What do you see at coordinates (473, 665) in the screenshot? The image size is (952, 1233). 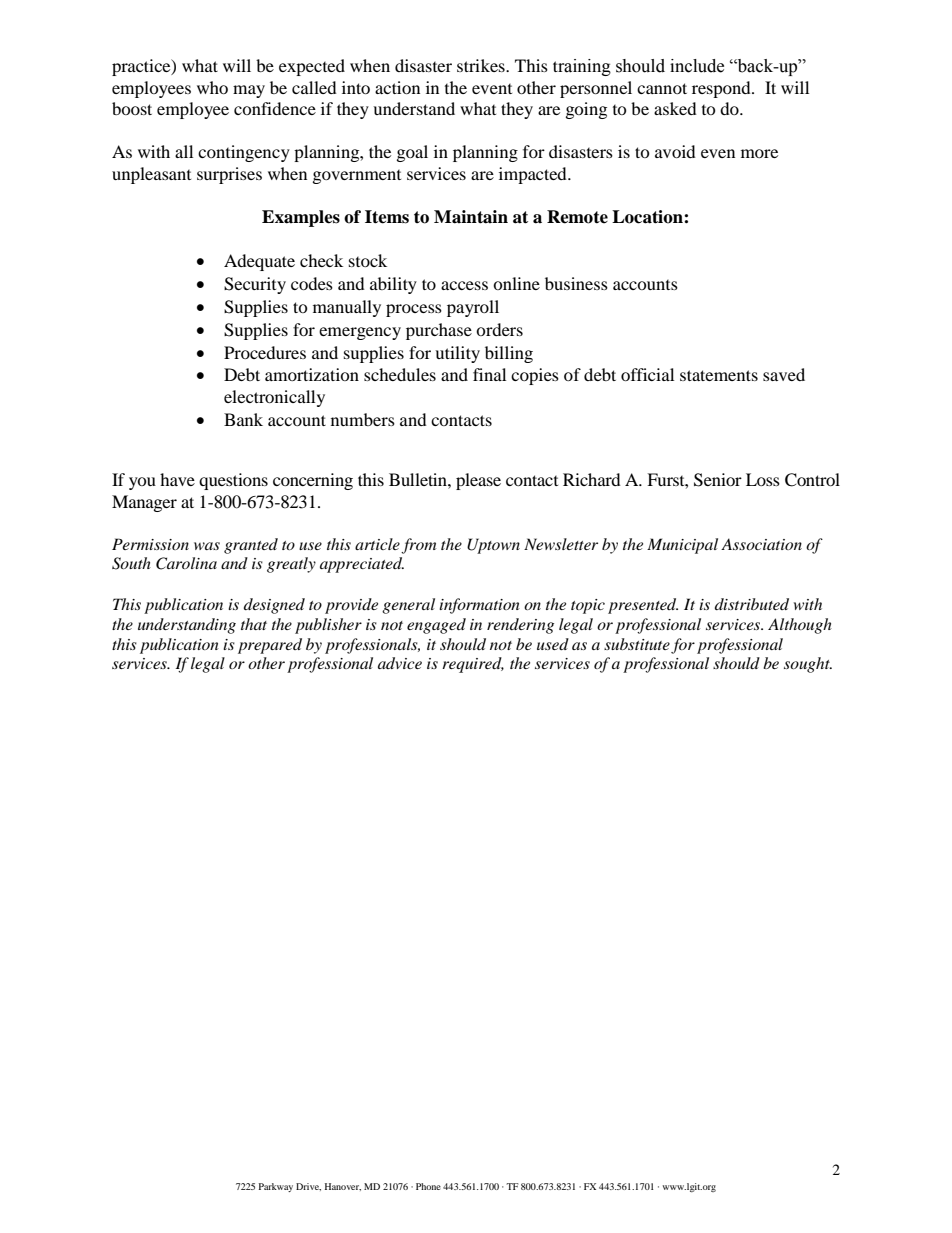 I see `required` at bounding box center [473, 665].
